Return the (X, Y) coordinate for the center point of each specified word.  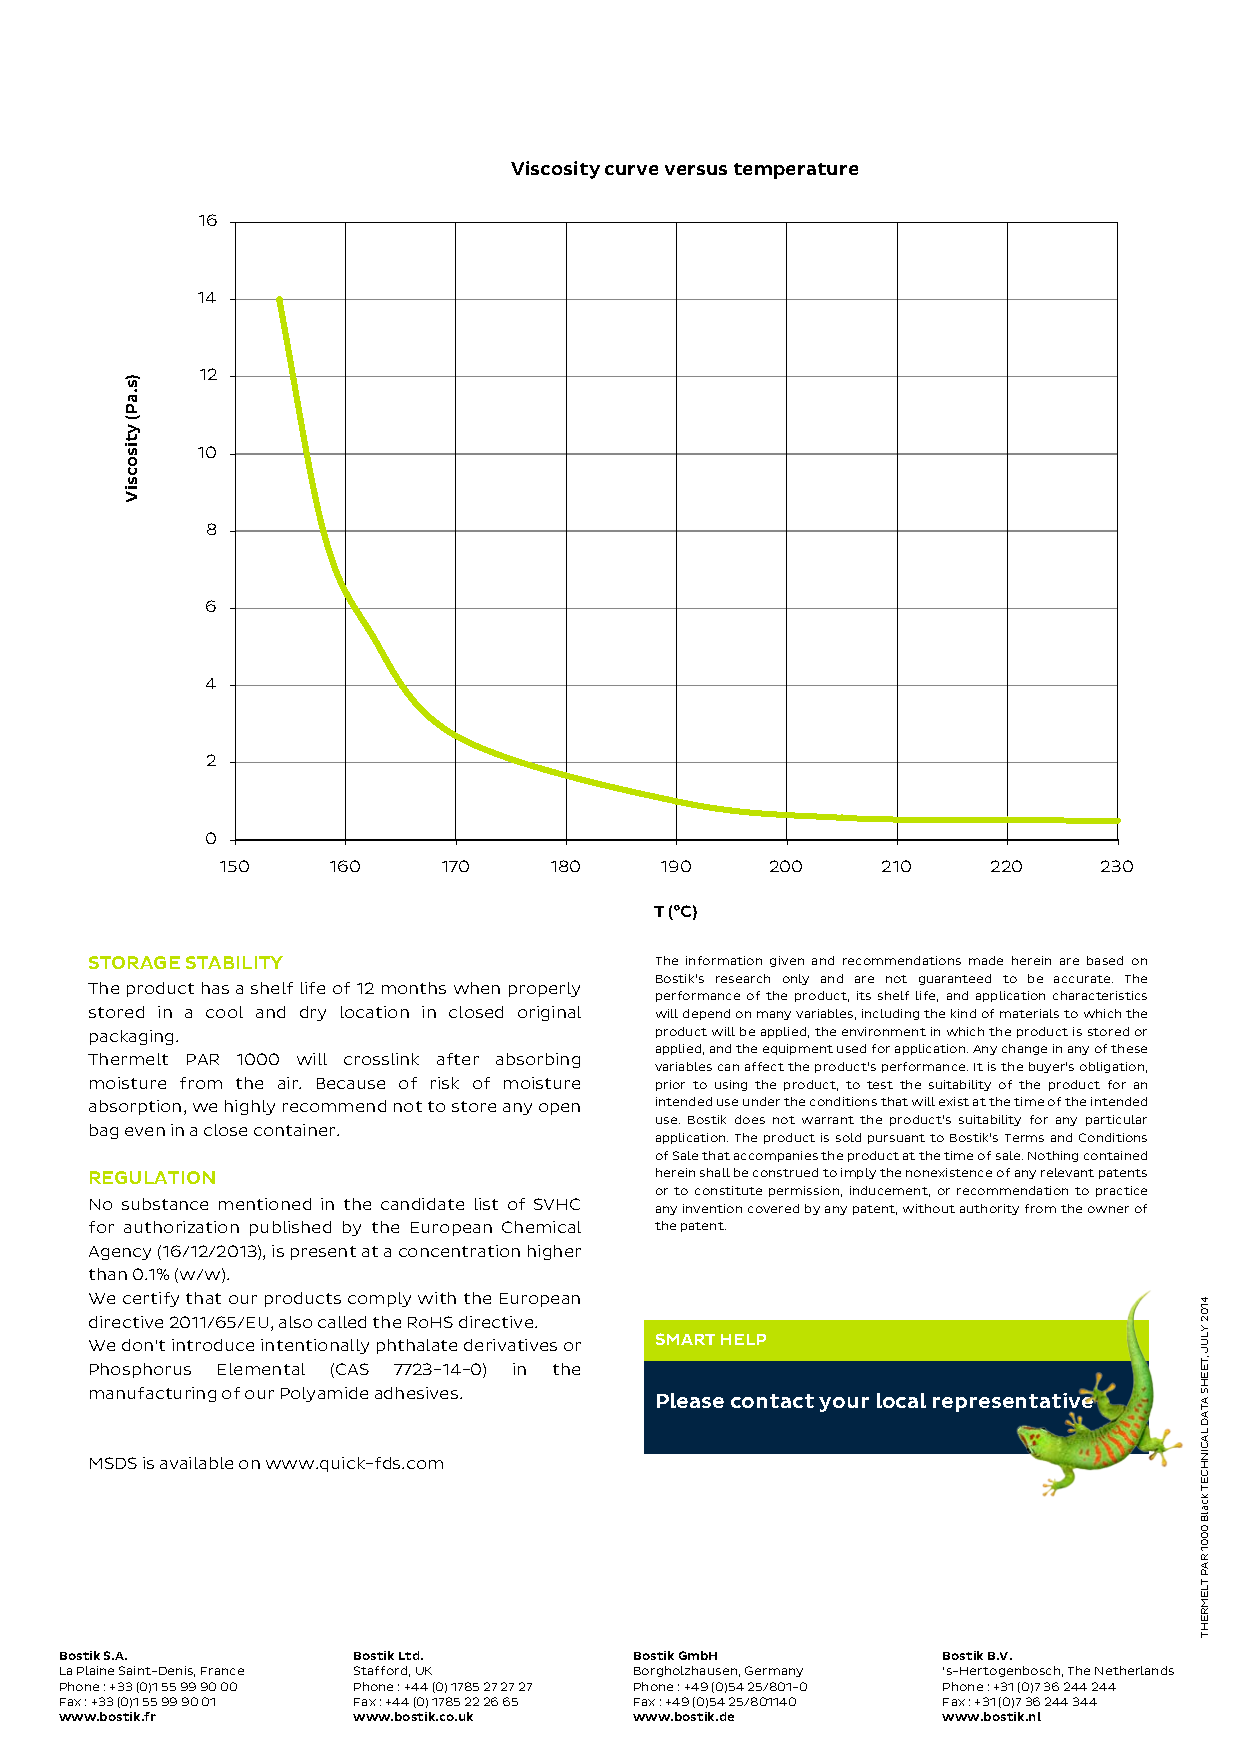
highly (250, 1107)
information (724, 960)
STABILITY (234, 962)
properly (544, 989)
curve (631, 170)
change (1024, 1049)
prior (670, 1085)
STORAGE (134, 962)
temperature (796, 171)
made (986, 960)
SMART (685, 1339)
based (1105, 960)
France (222, 1671)
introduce (213, 1345)
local (901, 1400)
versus (696, 170)
